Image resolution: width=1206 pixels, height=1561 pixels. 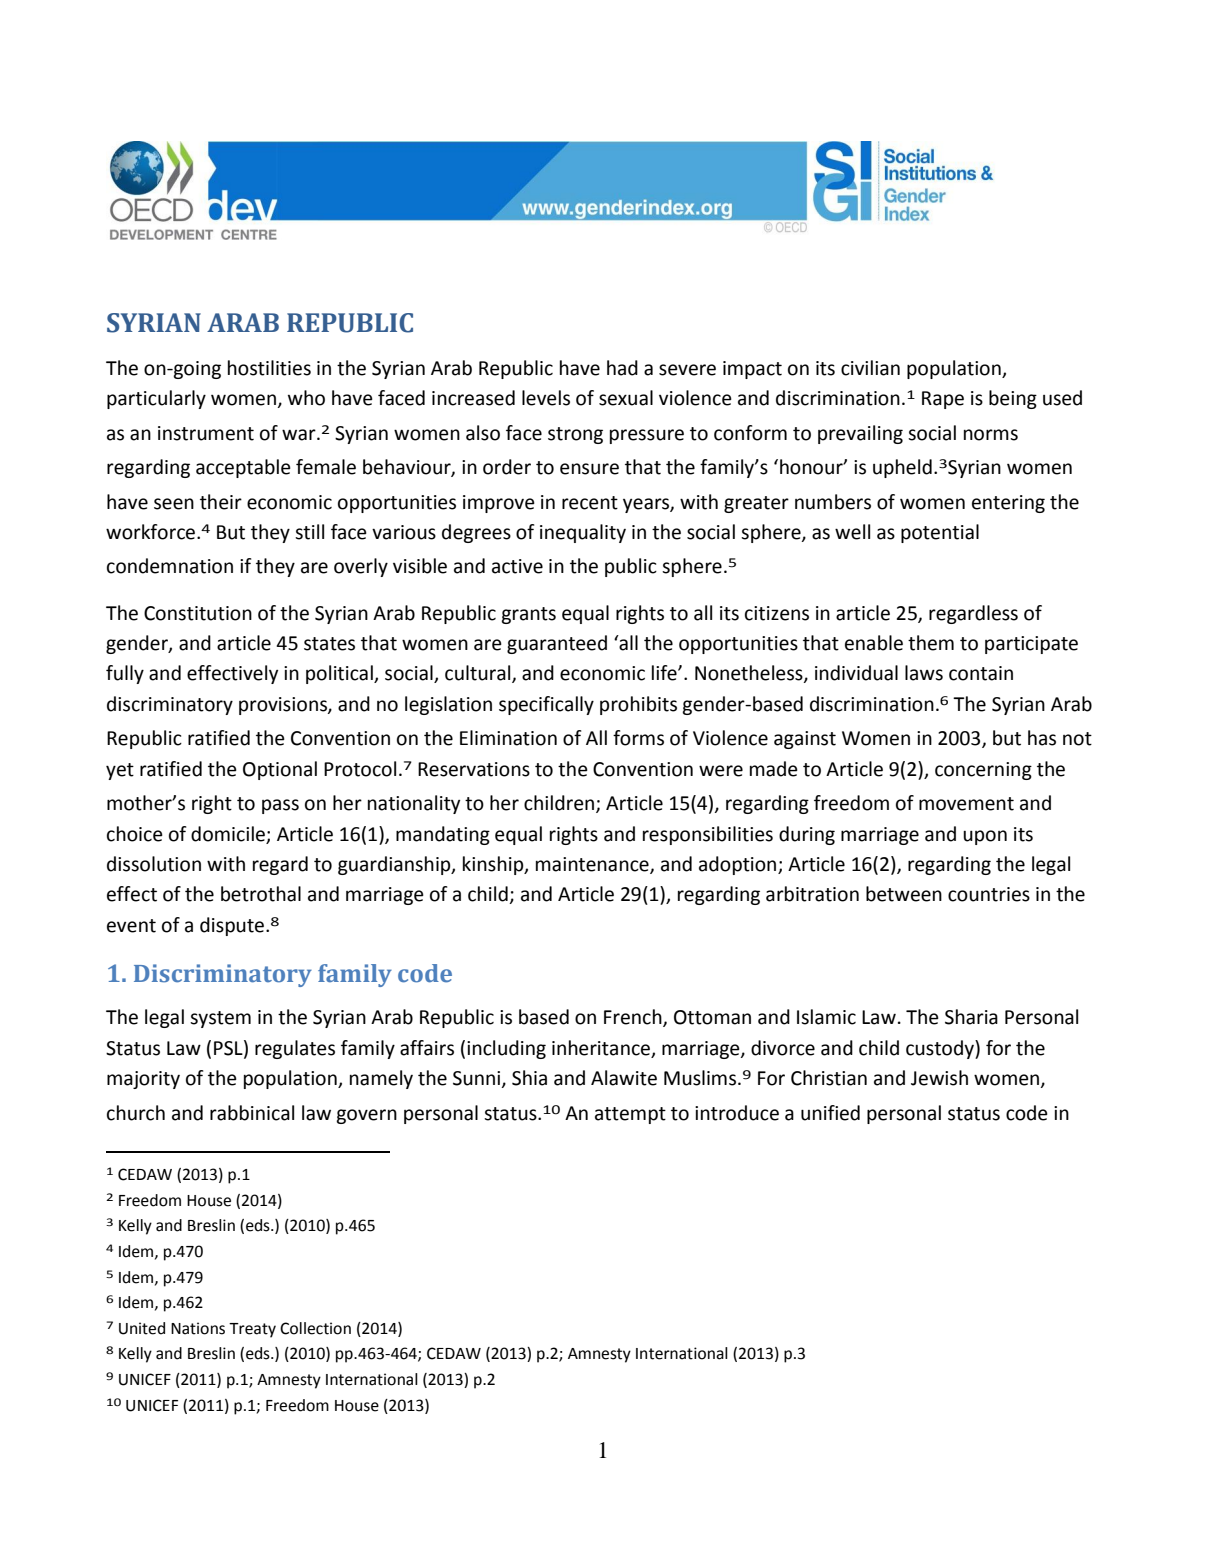 I want to click on sexual, so click(x=626, y=398).
